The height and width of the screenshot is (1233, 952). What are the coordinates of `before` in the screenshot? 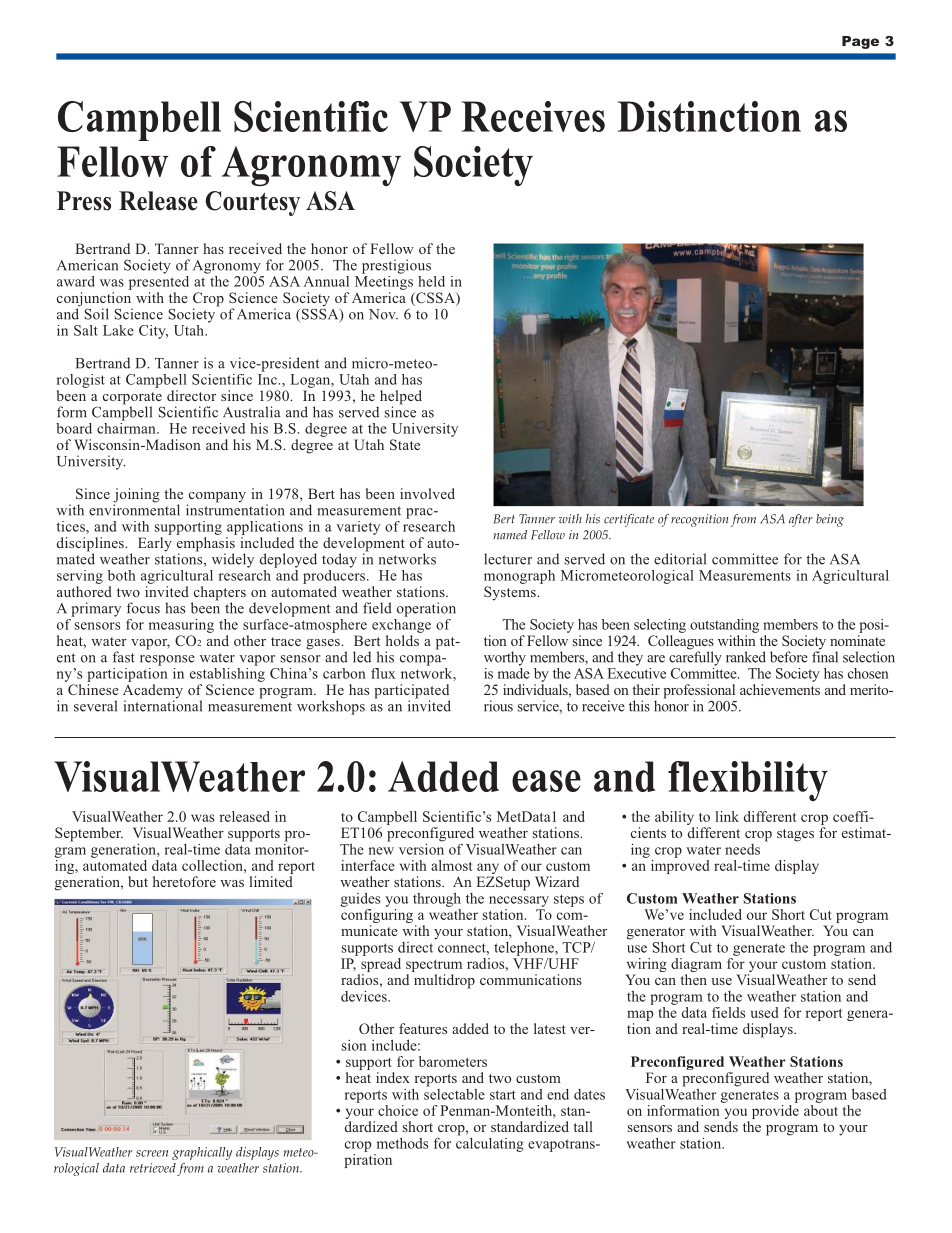 It's located at (789, 657).
